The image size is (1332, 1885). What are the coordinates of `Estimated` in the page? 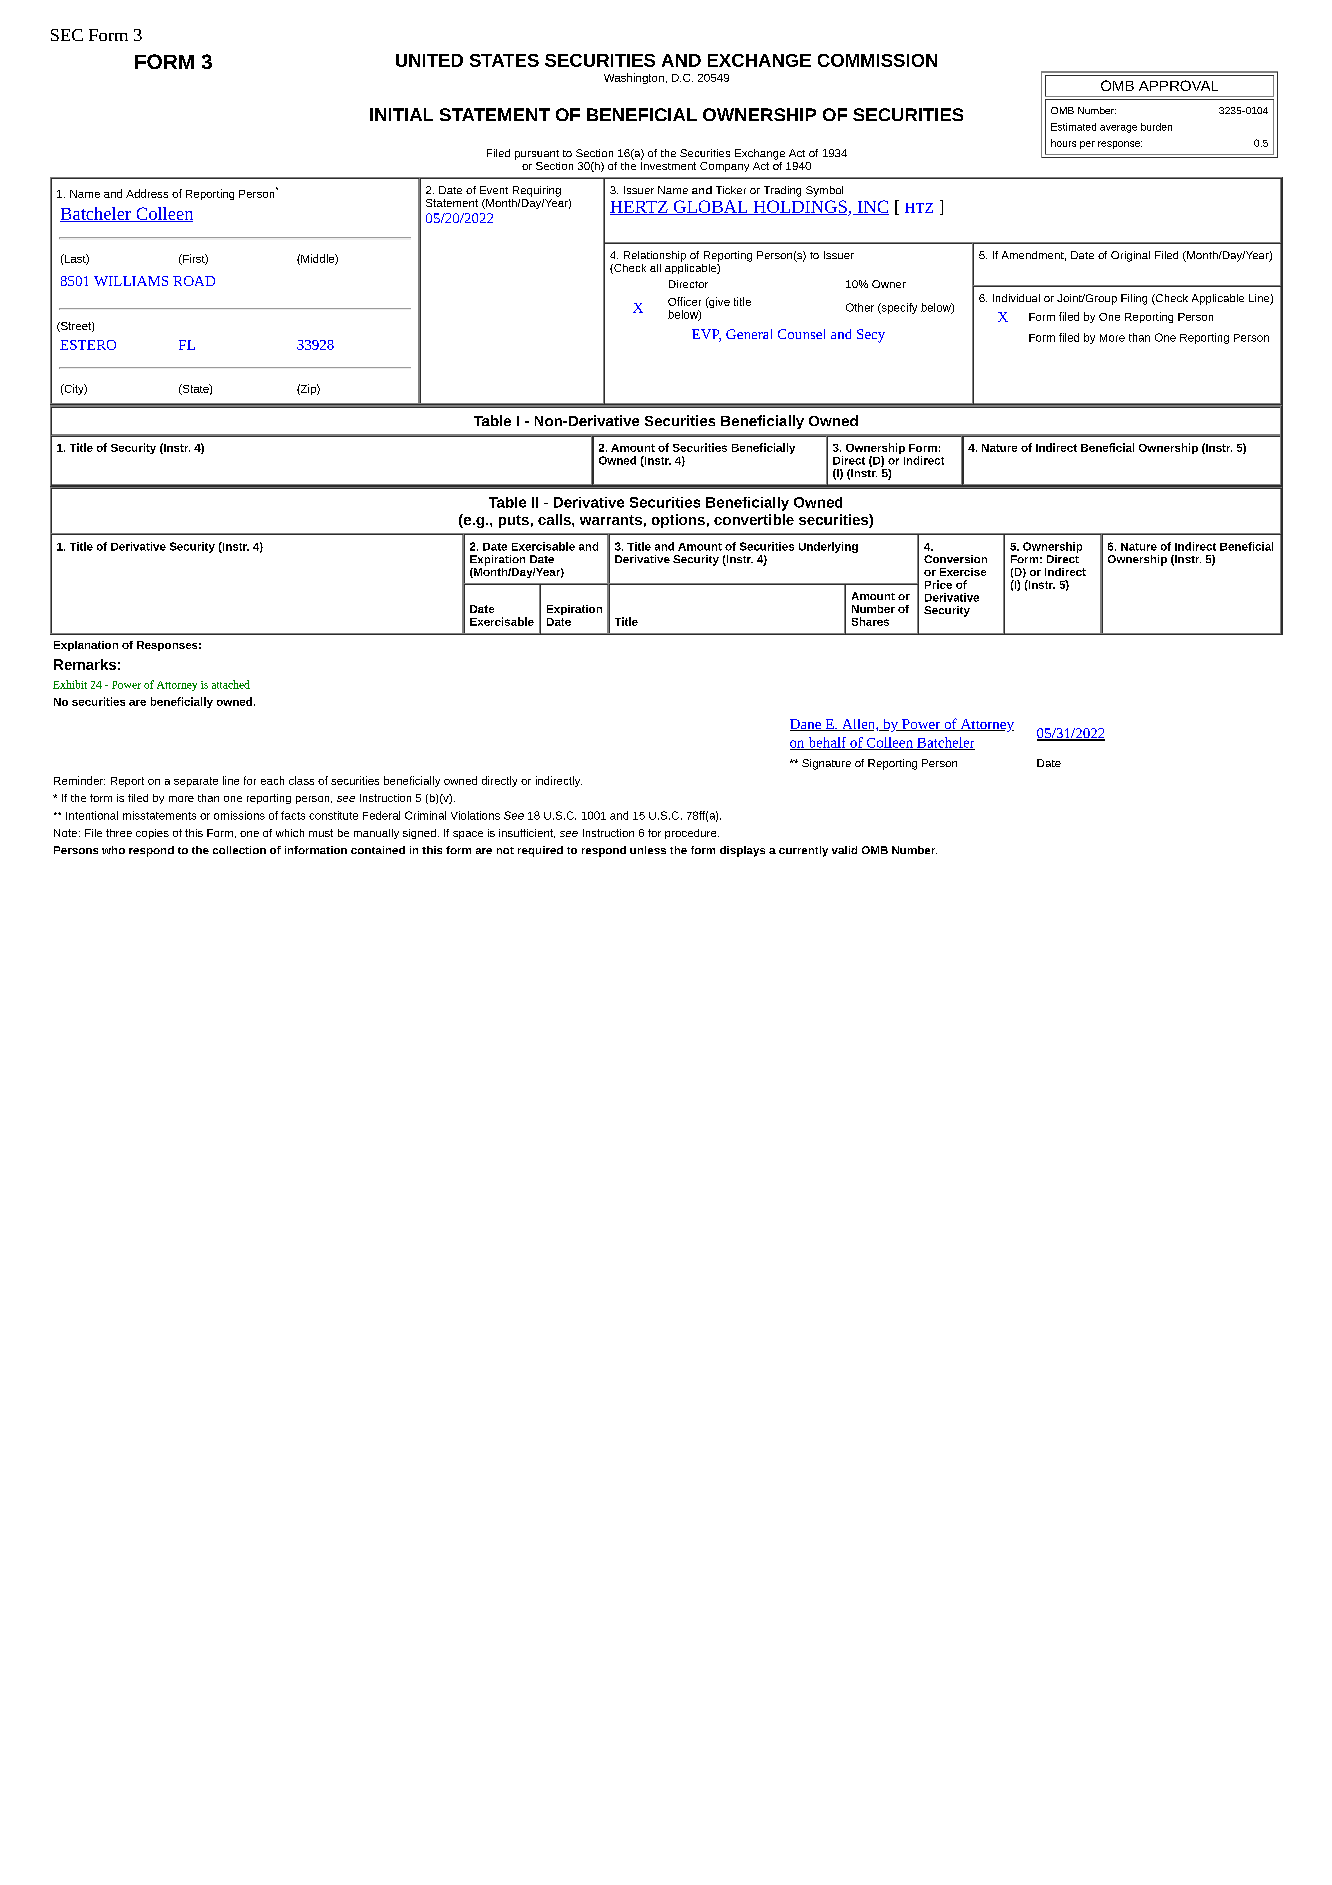 It's located at (1073, 127).
